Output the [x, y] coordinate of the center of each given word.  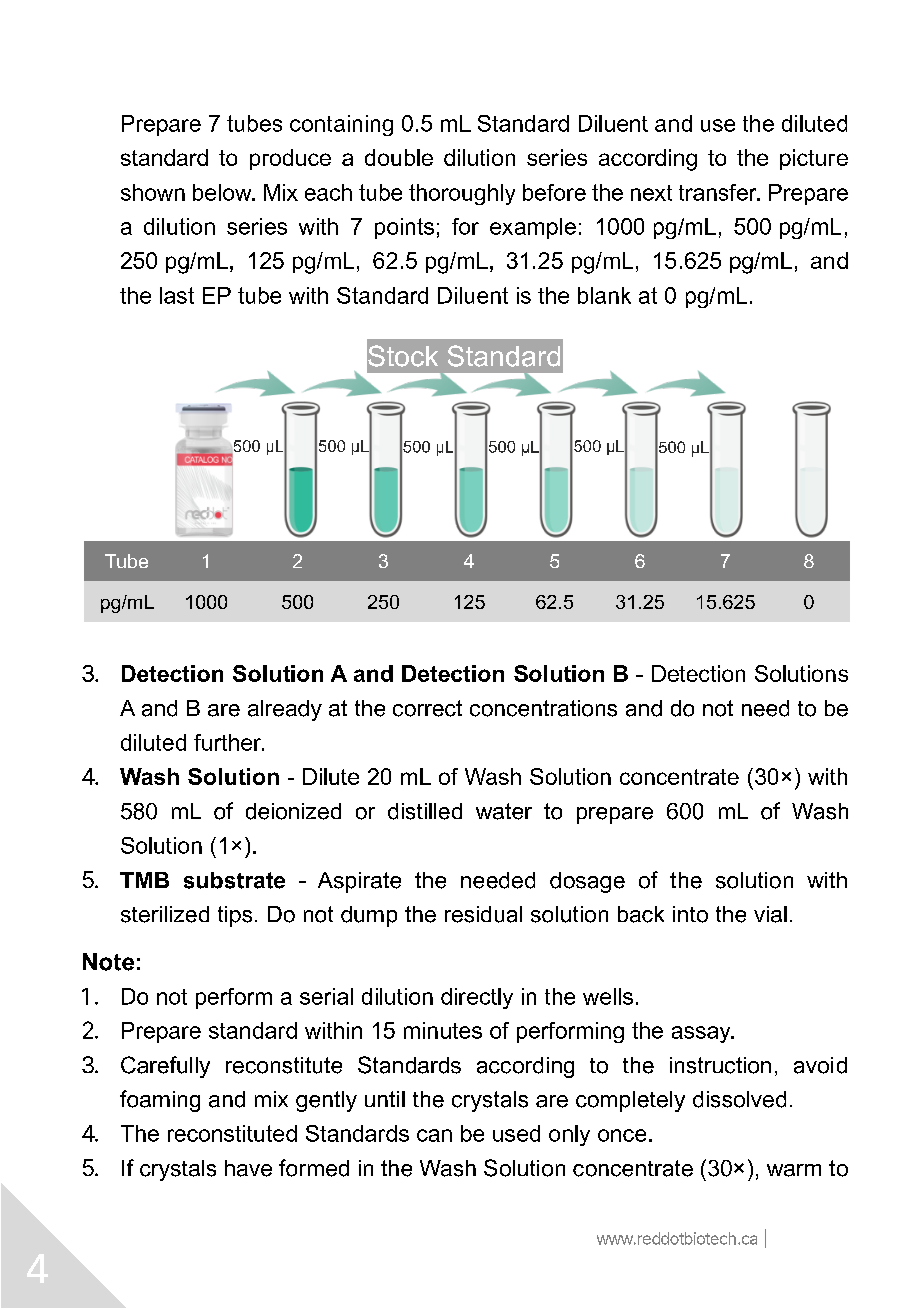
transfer [719, 192]
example [533, 228]
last [177, 295]
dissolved [739, 1099]
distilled [425, 811]
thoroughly [462, 194]
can [434, 1135]
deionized [293, 811]
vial [770, 914]
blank [604, 295]
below [223, 192]
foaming [160, 1101]
